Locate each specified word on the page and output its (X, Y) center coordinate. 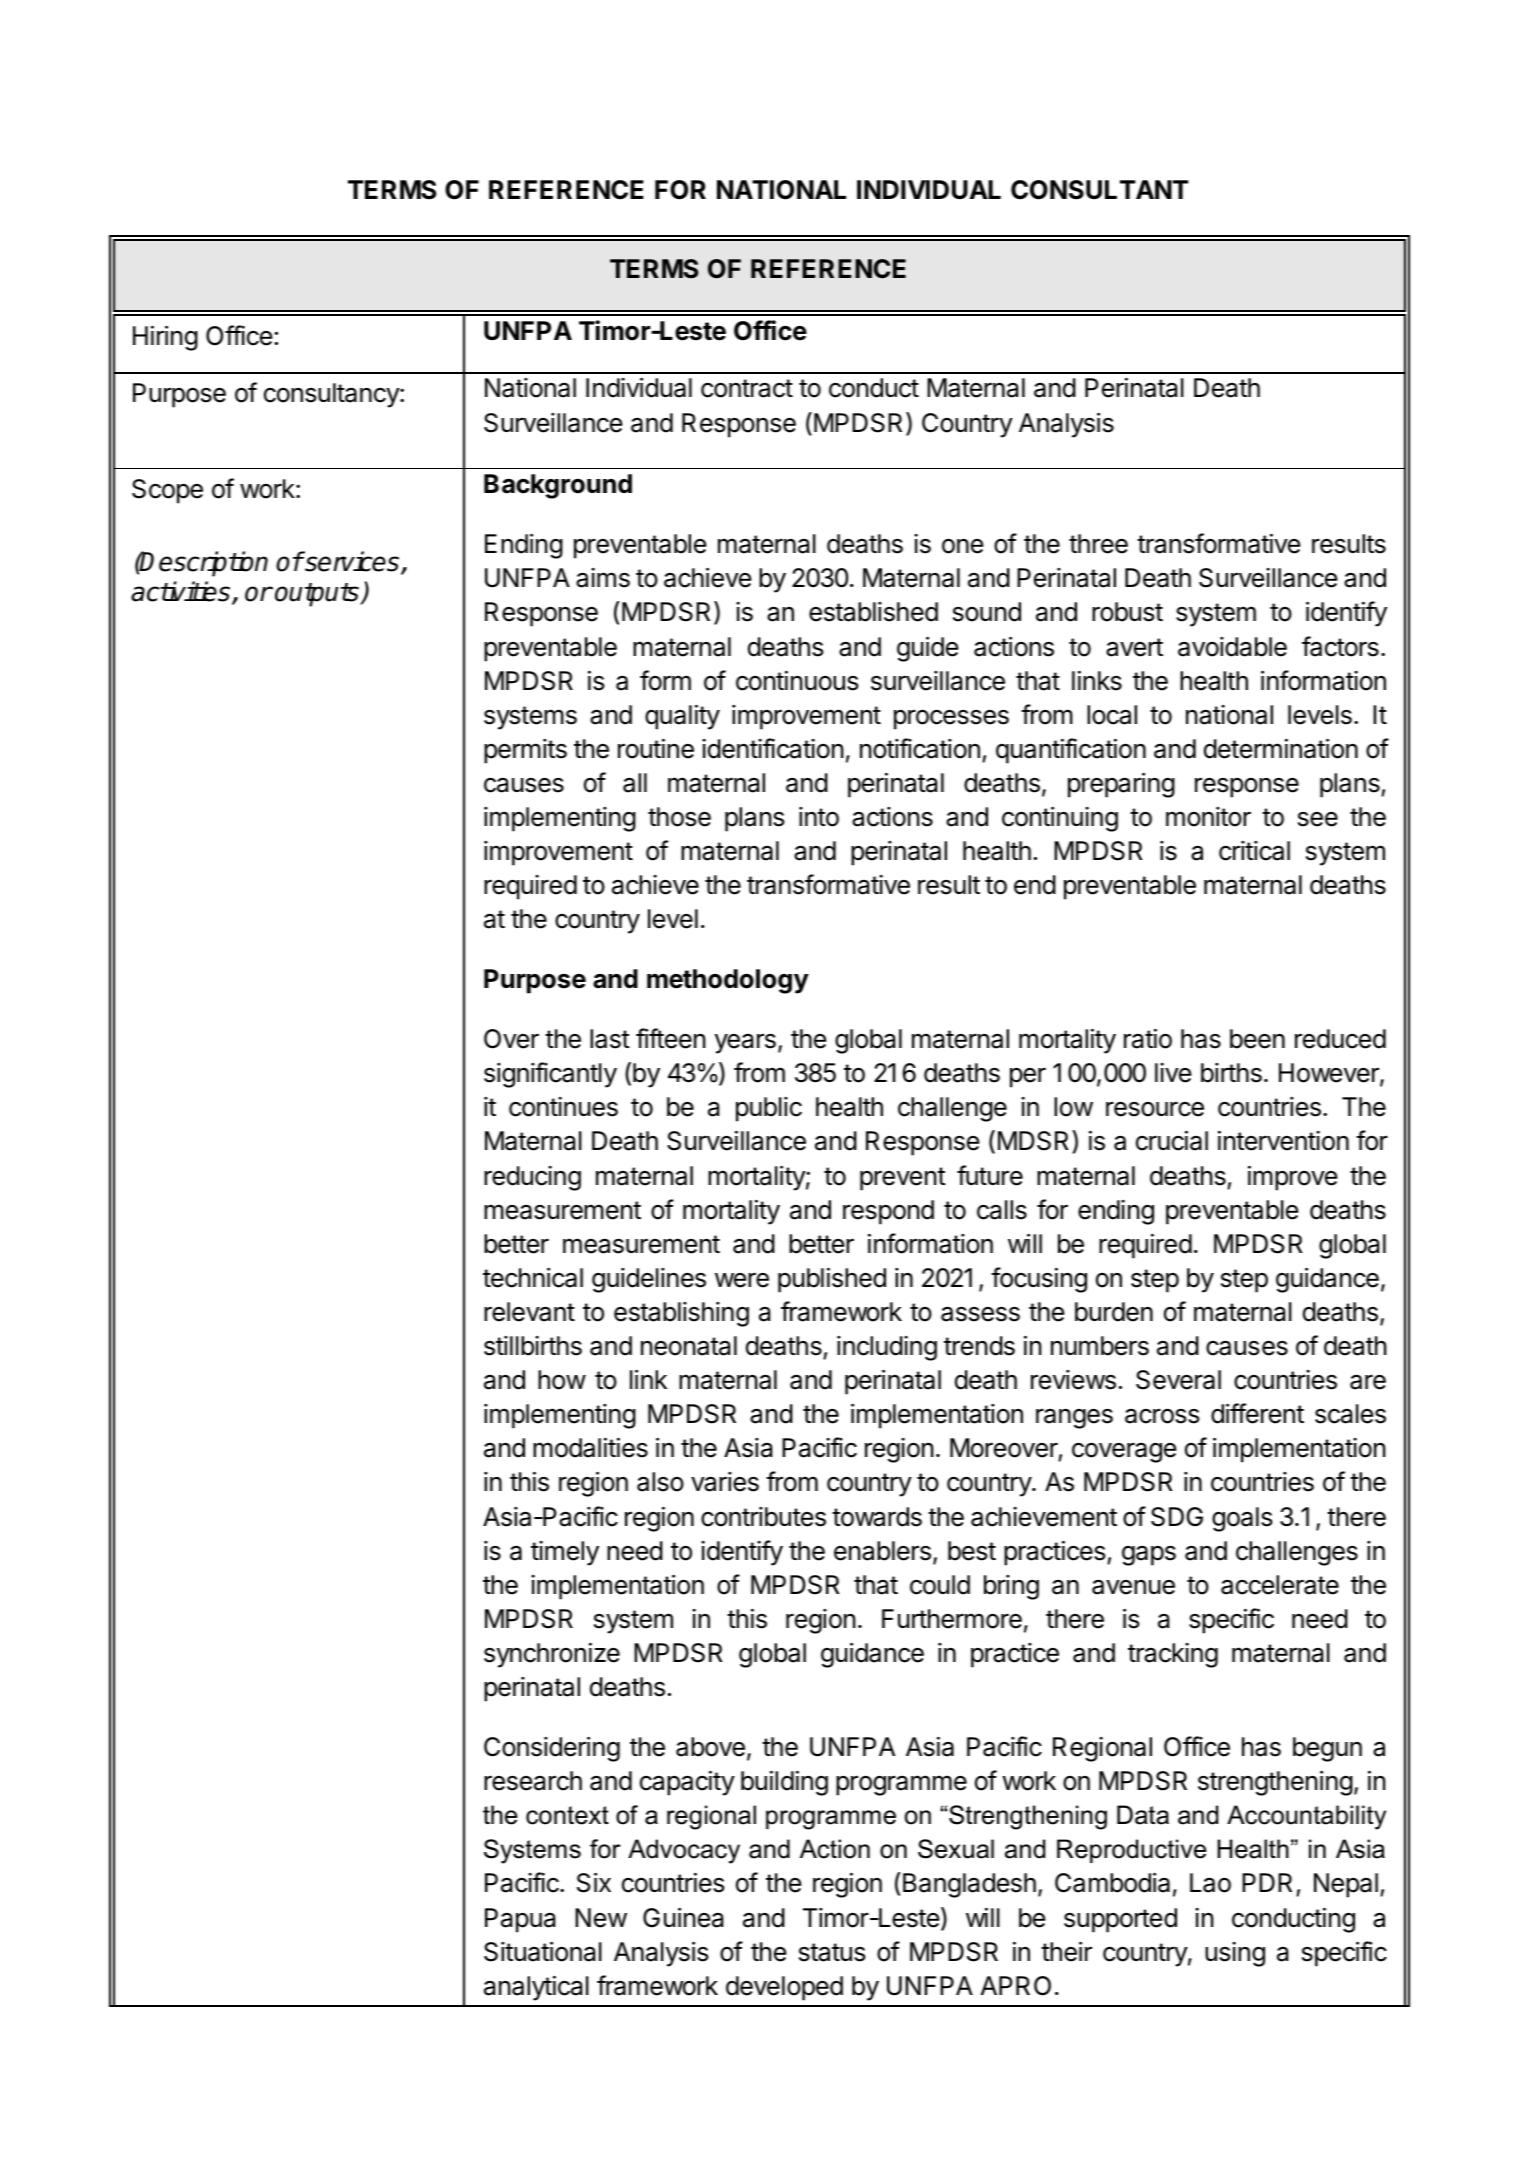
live (1173, 1073)
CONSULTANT (1100, 190)
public (769, 1109)
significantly (550, 1075)
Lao (1210, 1883)
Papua (520, 1920)
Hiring (165, 338)
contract (747, 388)
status (832, 1952)
